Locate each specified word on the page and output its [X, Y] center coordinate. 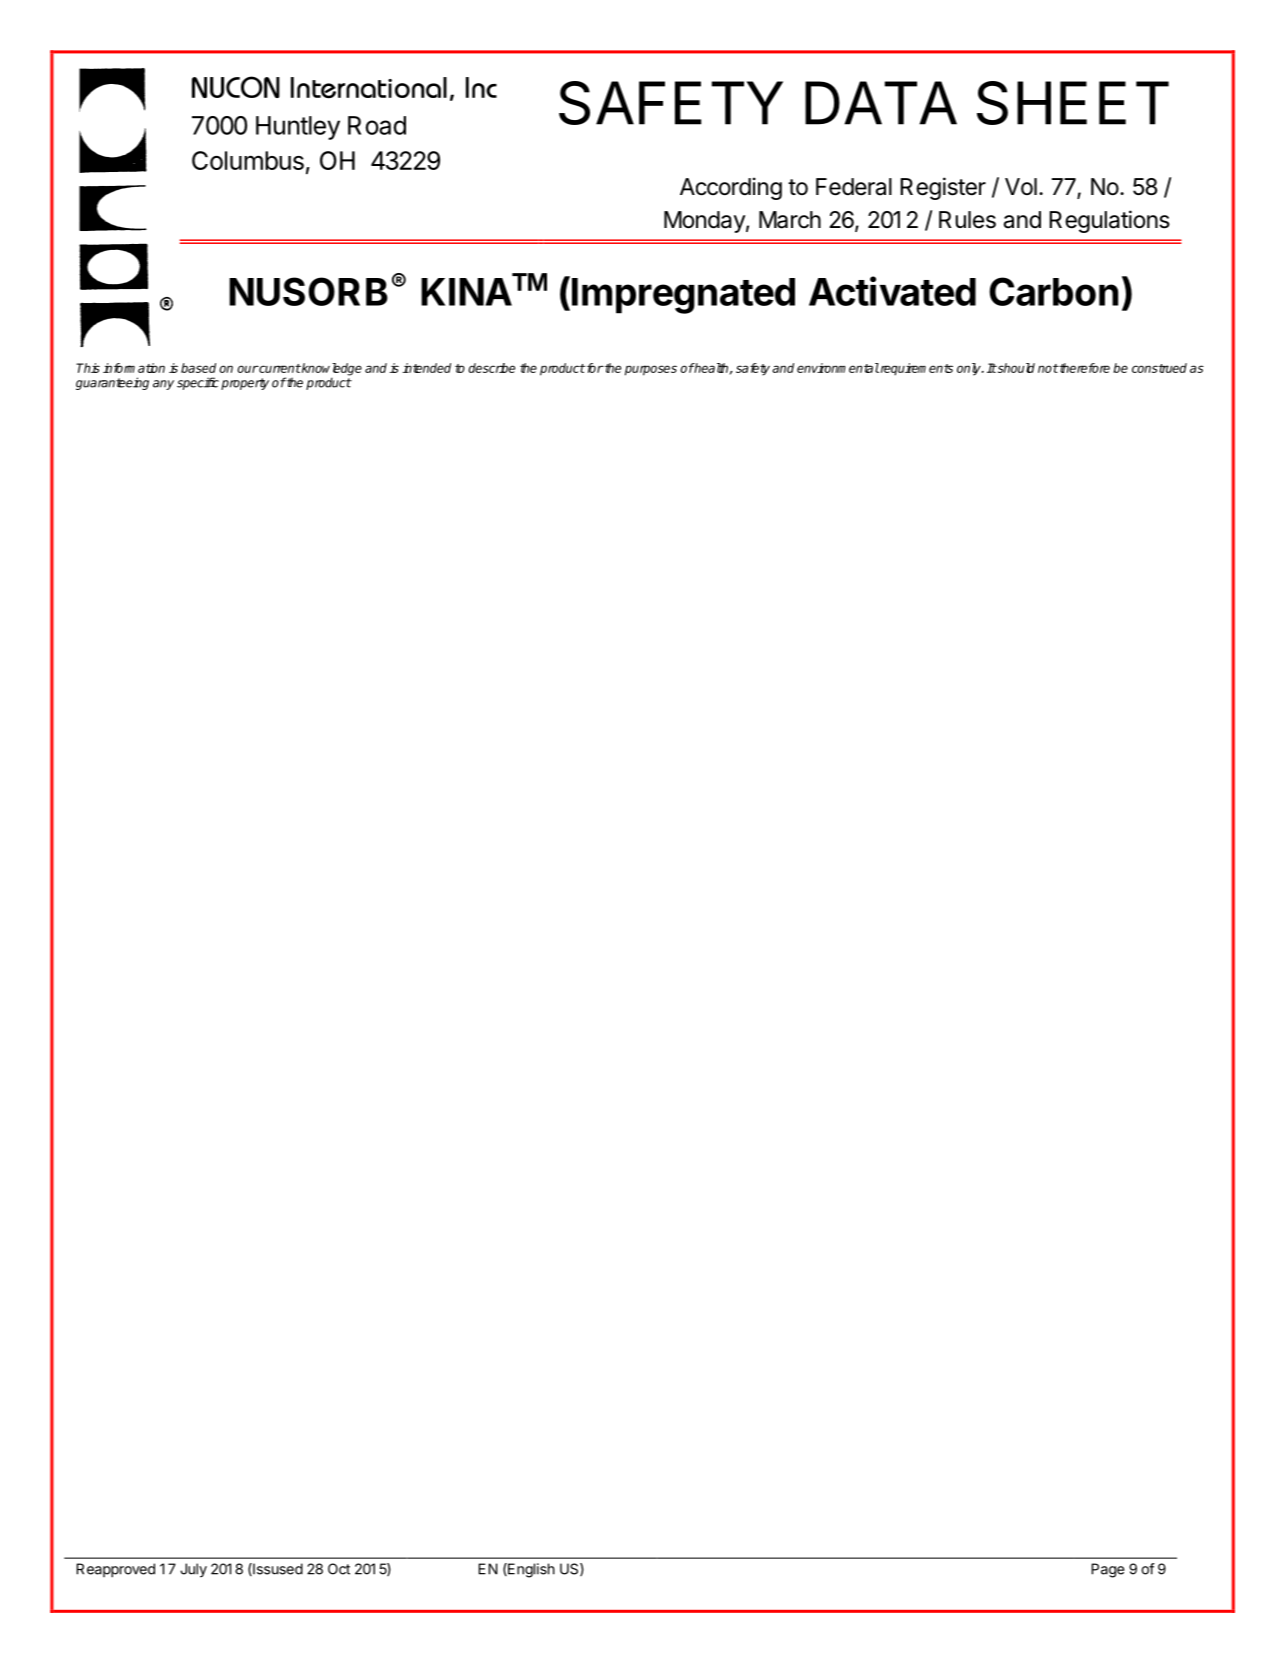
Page [1108, 1570]
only [970, 369]
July [193, 1570]
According [731, 188]
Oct [339, 1569]
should [1015, 368]
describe [491, 368]
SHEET [1073, 103]
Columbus [248, 160]
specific [198, 383]
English [530, 1570]
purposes [651, 370]
